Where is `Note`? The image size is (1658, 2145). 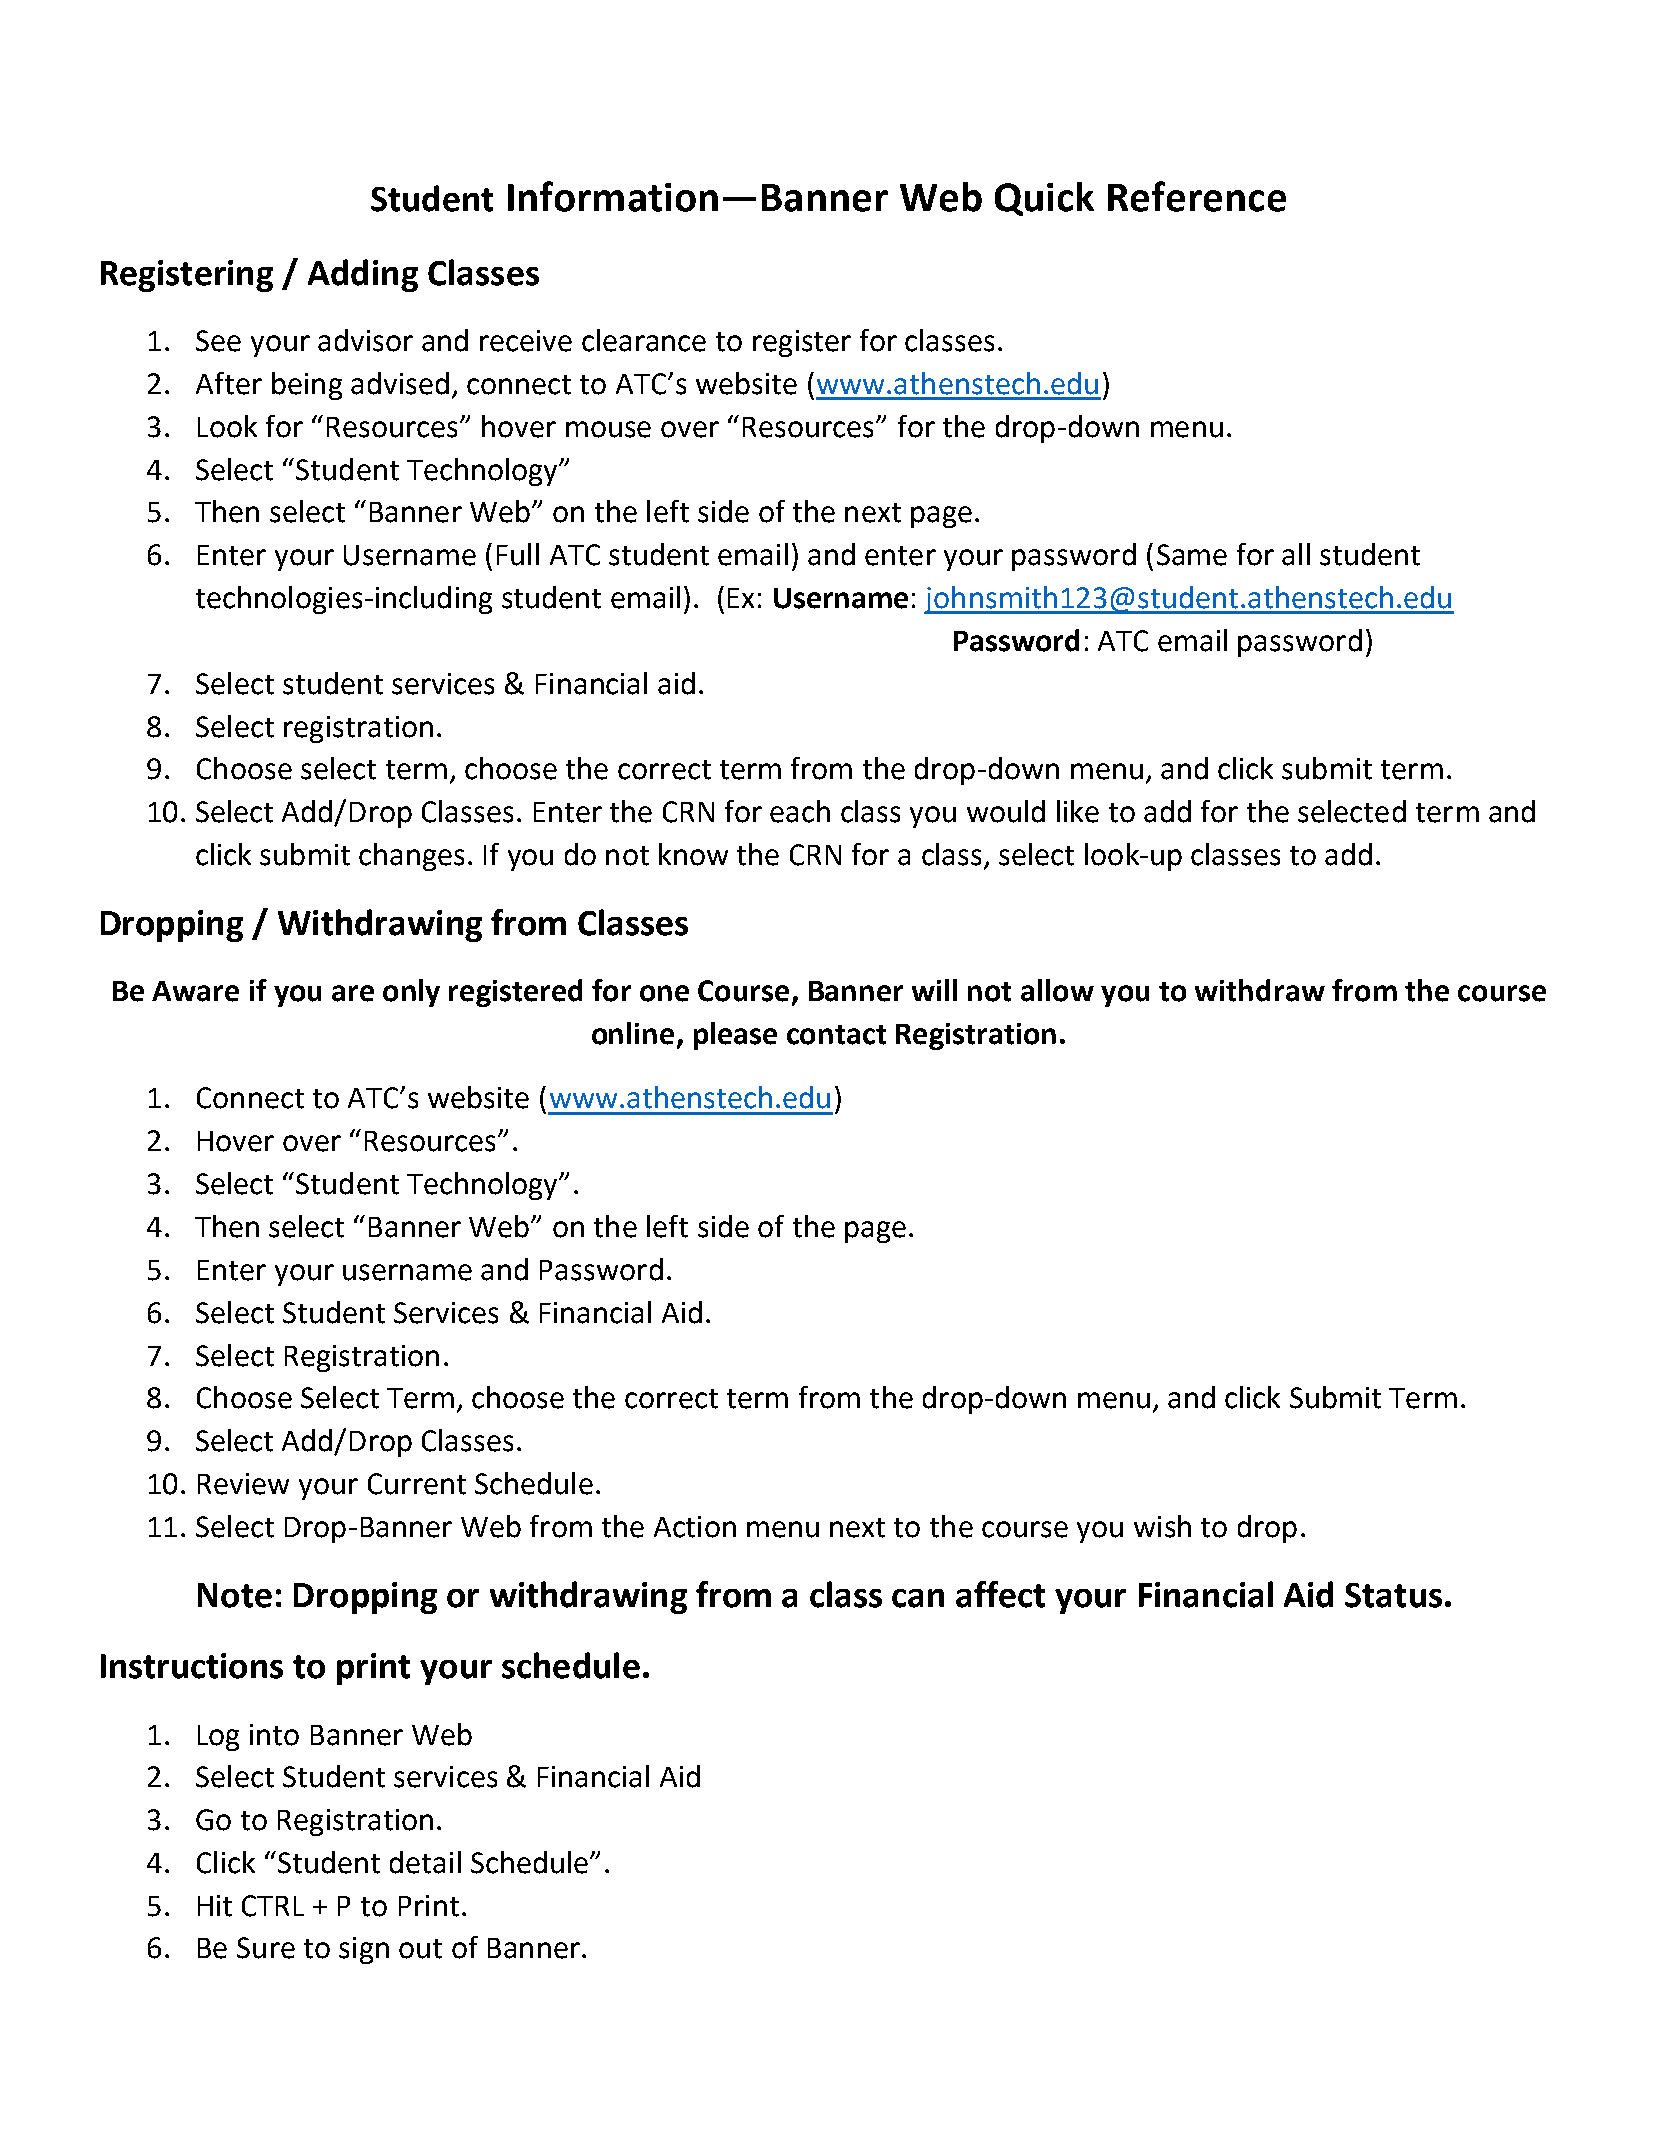
Note is located at coordinates (235, 1595).
